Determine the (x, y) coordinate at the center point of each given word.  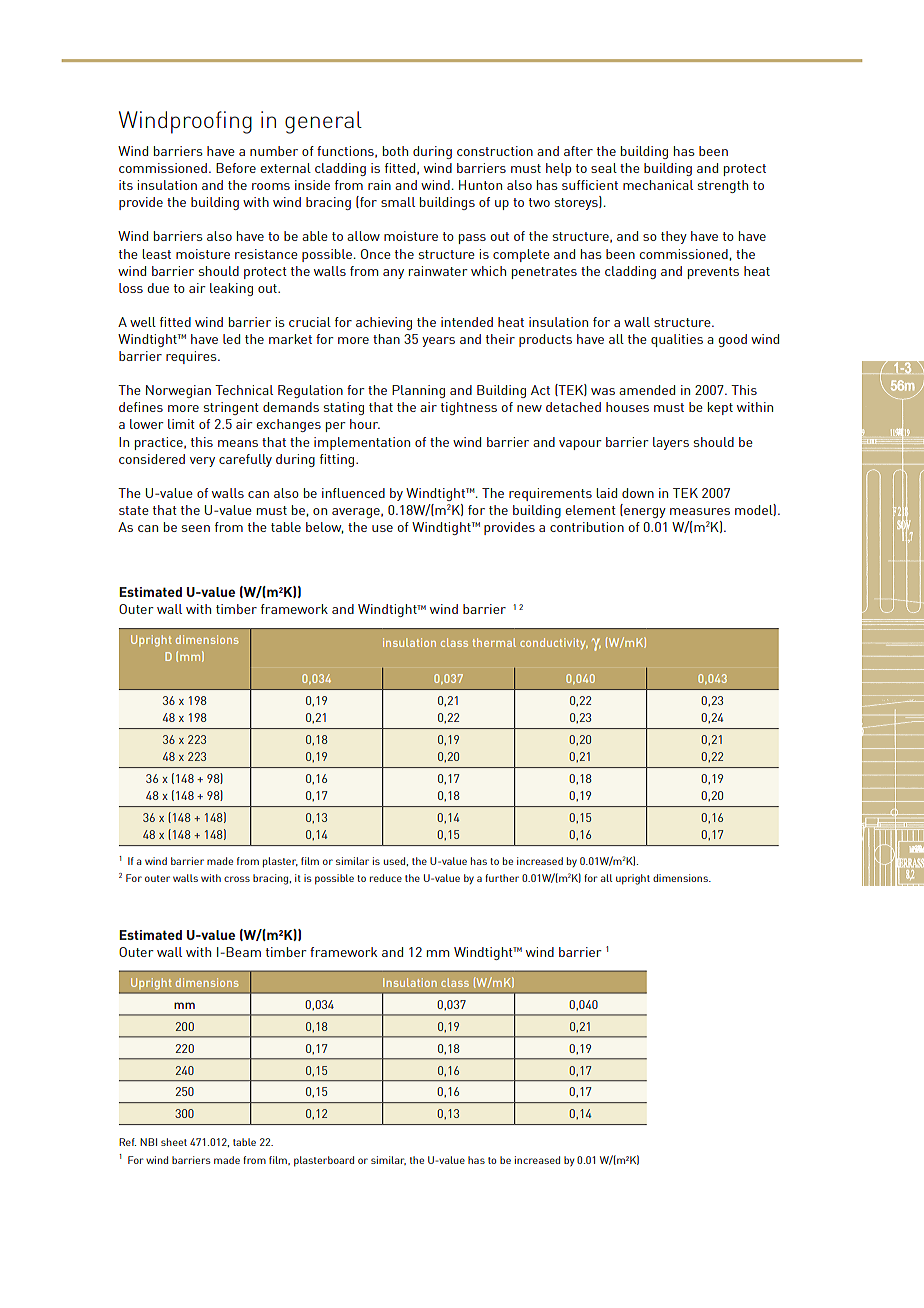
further (502, 878)
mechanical (658, 185)
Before (236, 168)
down (638, 493)
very (202, 462)
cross (237, 879)
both (395, 151)
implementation (362, 443)
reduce (386, 878)
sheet (174, 1142)
